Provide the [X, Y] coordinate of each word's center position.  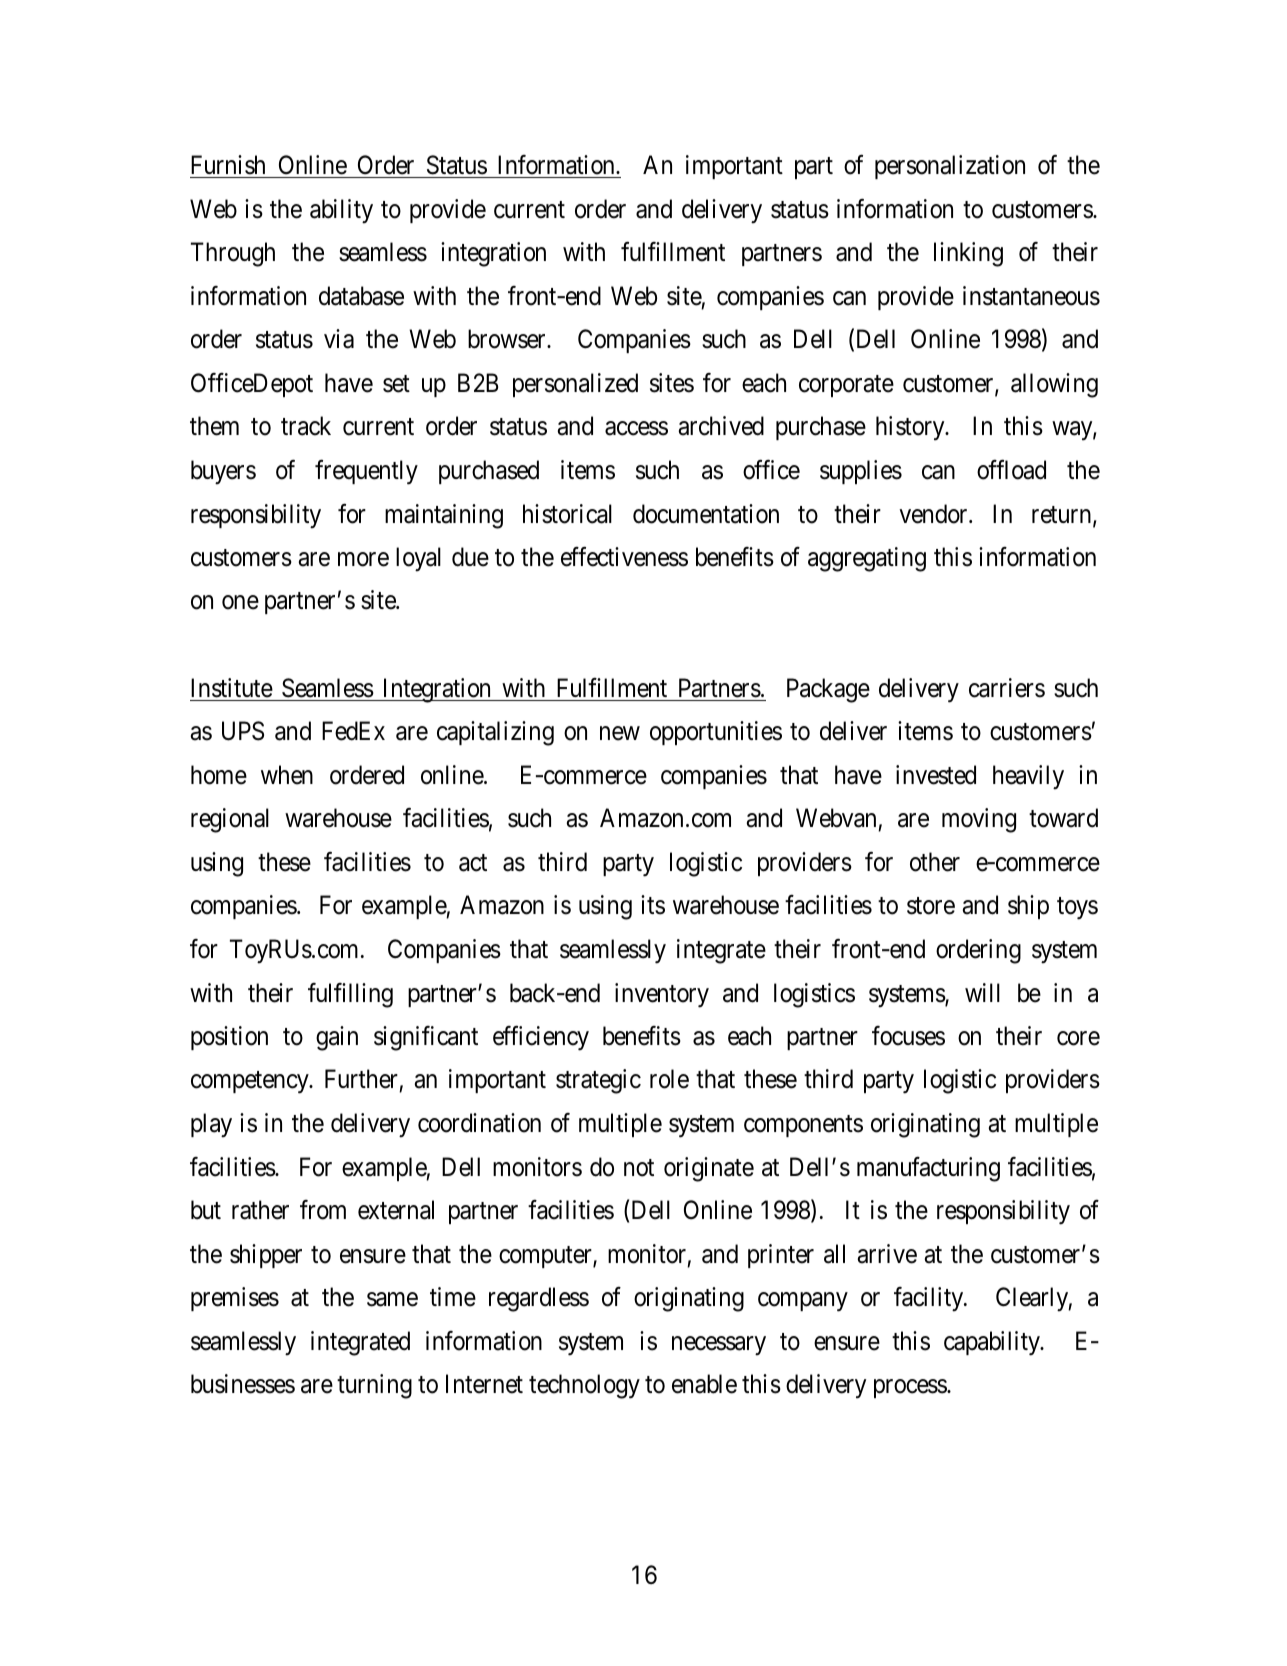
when [287, 775]
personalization [950, 167]
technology [584, 1386]
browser [508, 339]
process [911, 1389]
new [620, 734]
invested [936, 775]
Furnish [228, 165]
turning [374, 1386]
